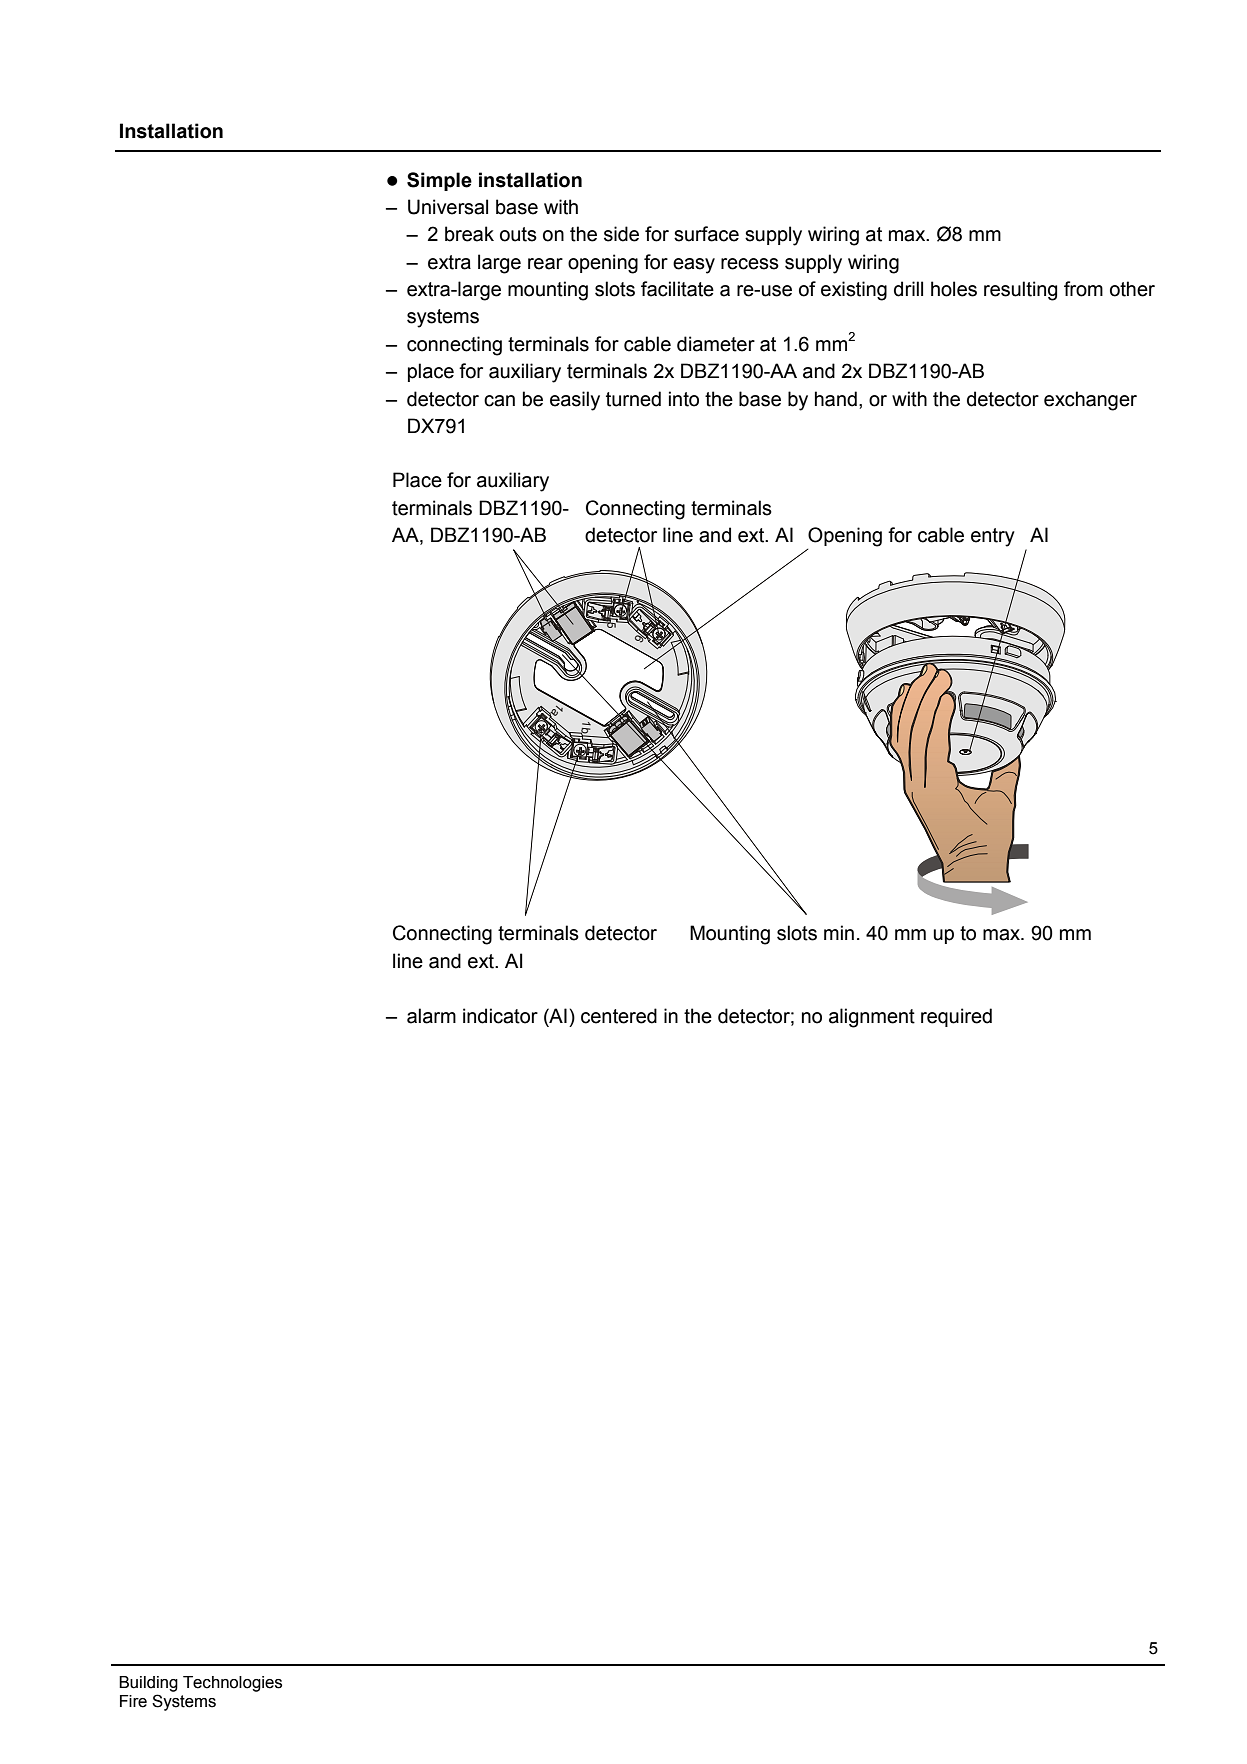  What do you see at coordinates (431, 1016) in the document?
I see `alarm` at bounding box center [431, 1016].
